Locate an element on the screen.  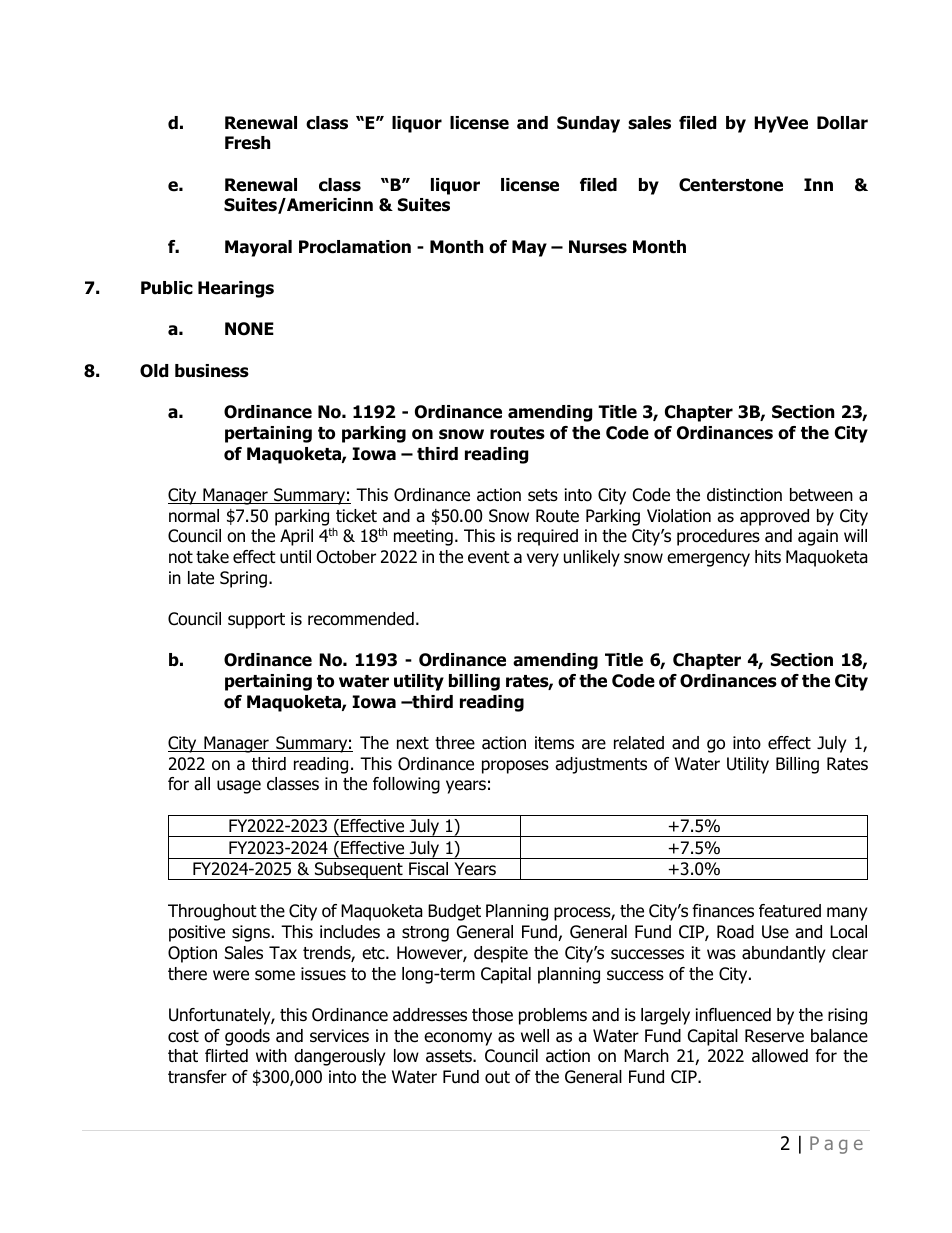
Spring is located at coordinates (243, 579).
